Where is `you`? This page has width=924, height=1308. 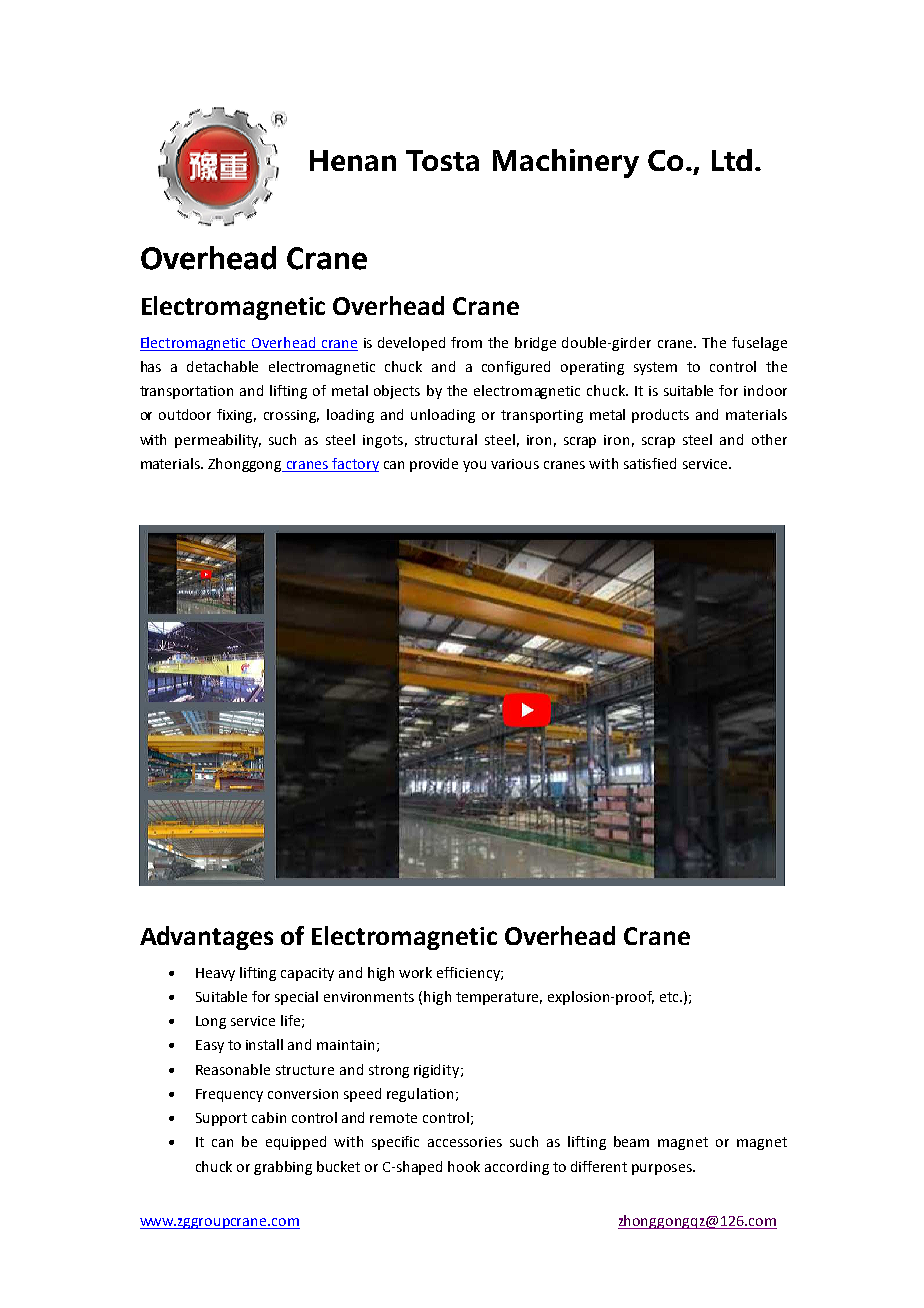 you is located at coordinates (474, 466).
